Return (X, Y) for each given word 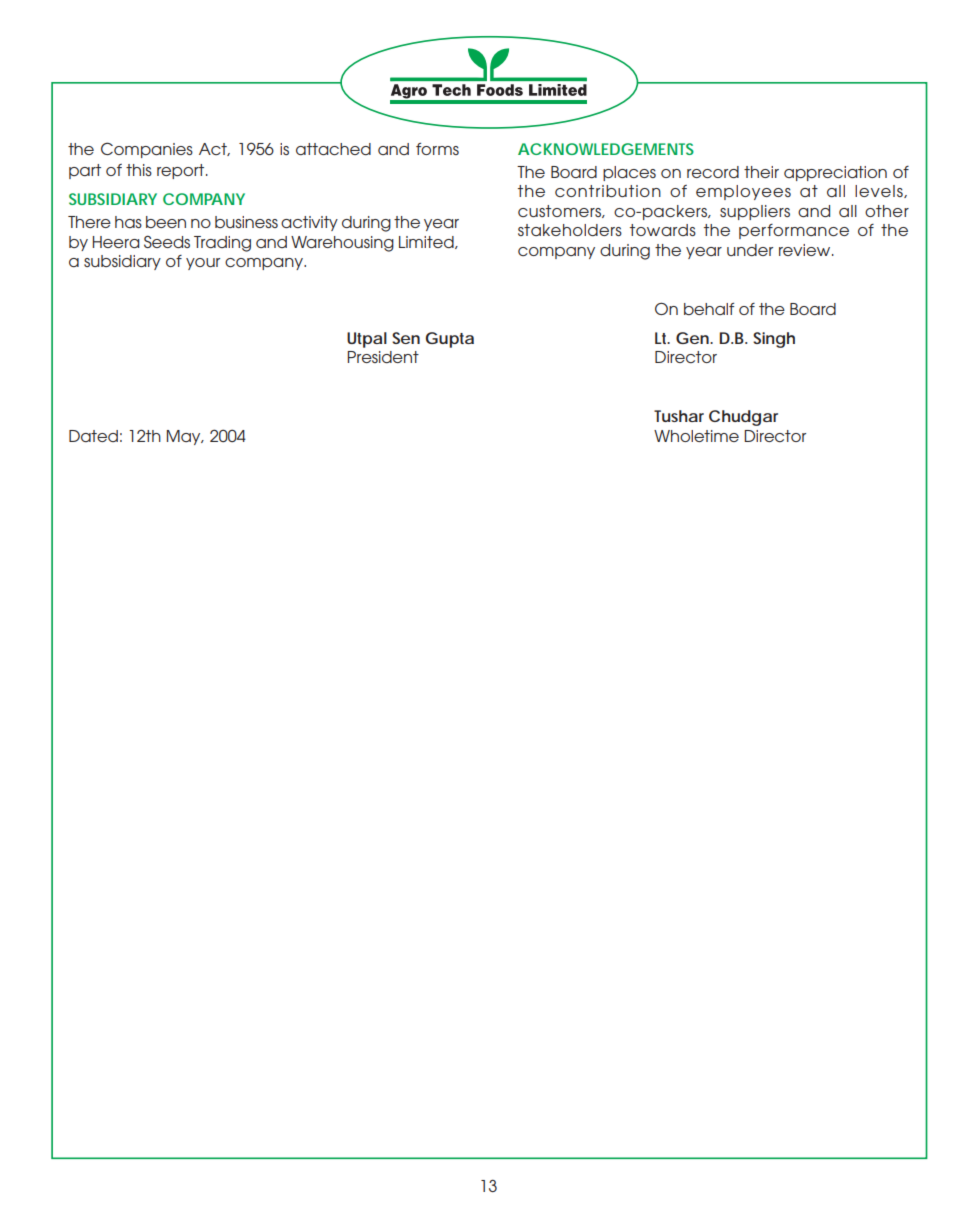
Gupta (450, 340)
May (185, 437)
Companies (147, 150)
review (806, 250)
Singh (774, 340)
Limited (427, 242)
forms (437, 149)
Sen (406, 338)
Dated (93, 436)
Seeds (167, 241)
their (761, 172)
